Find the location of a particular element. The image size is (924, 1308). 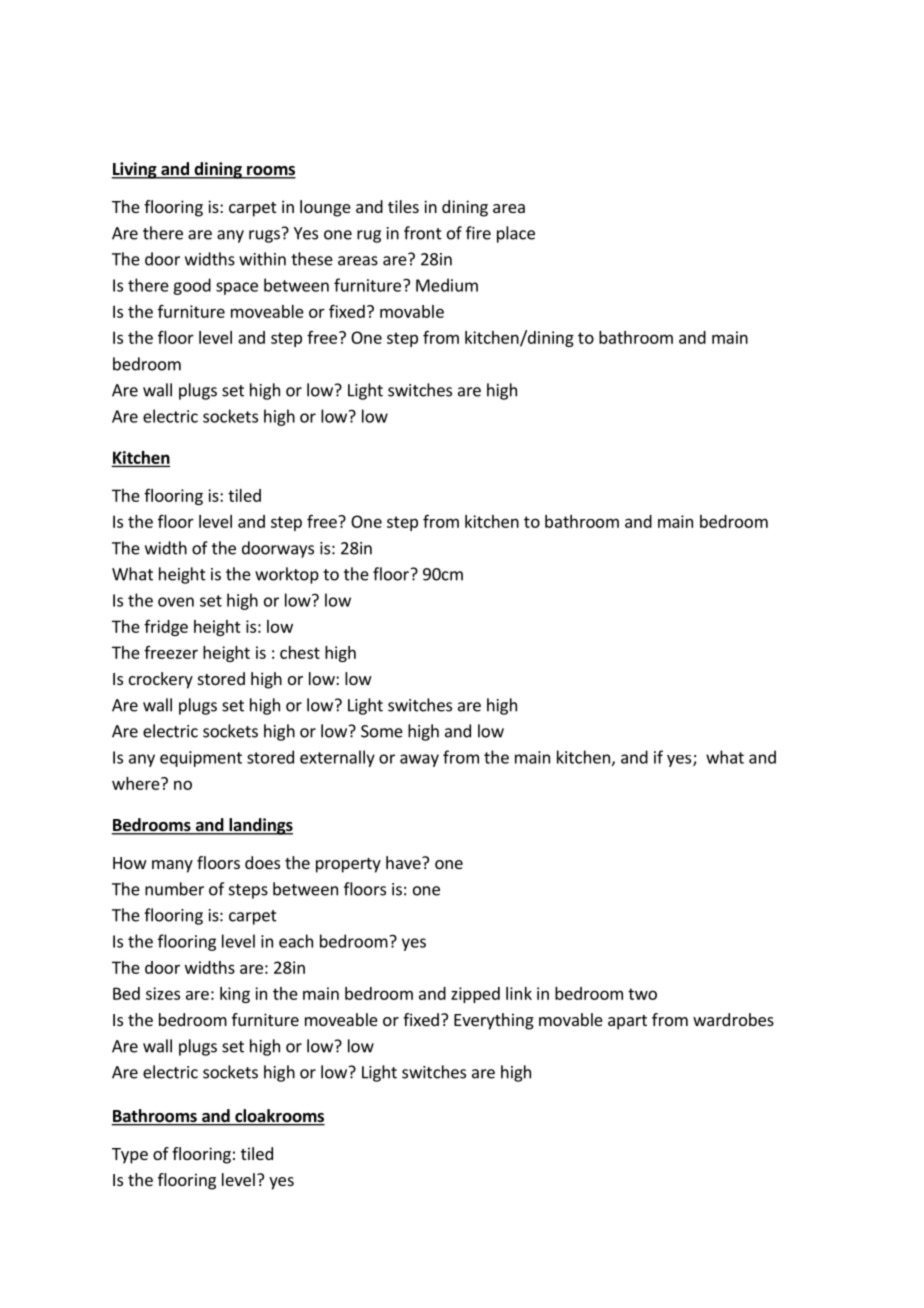

tiles is located at coordinates (403, 206).
